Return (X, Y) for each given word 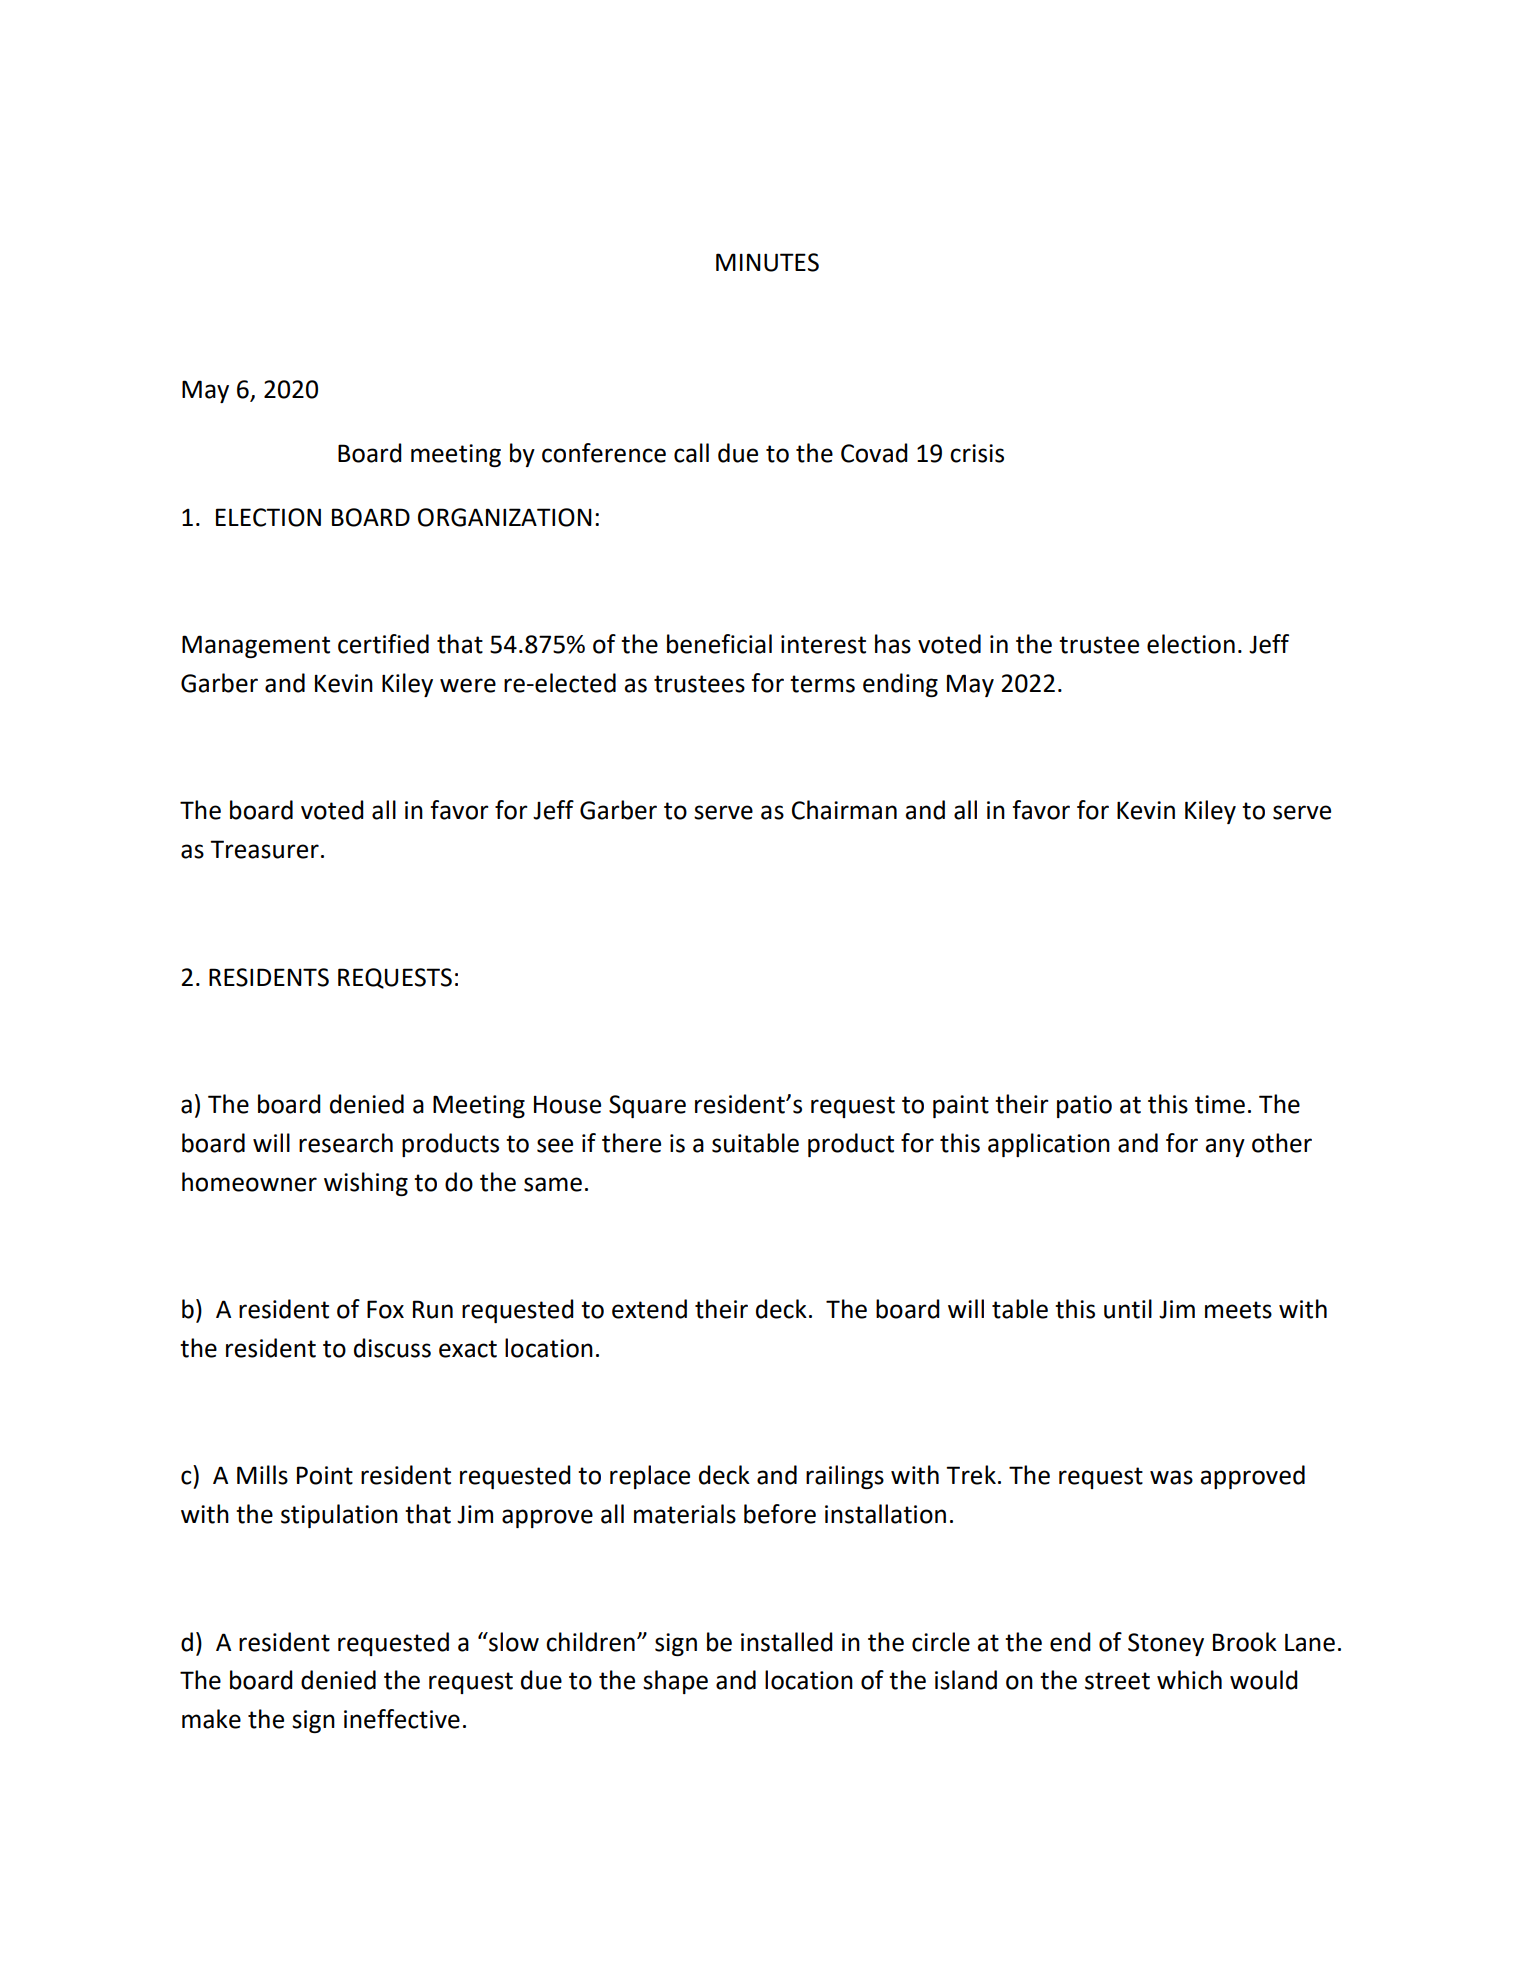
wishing (366, 1184)
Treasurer (264, 849)
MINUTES (767, 262)
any (1225, 1147)
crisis (977, 453)
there (631, 1143)
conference (604, 453)
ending (900, 685)
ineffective (402, 1719)
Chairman (844, 810)
